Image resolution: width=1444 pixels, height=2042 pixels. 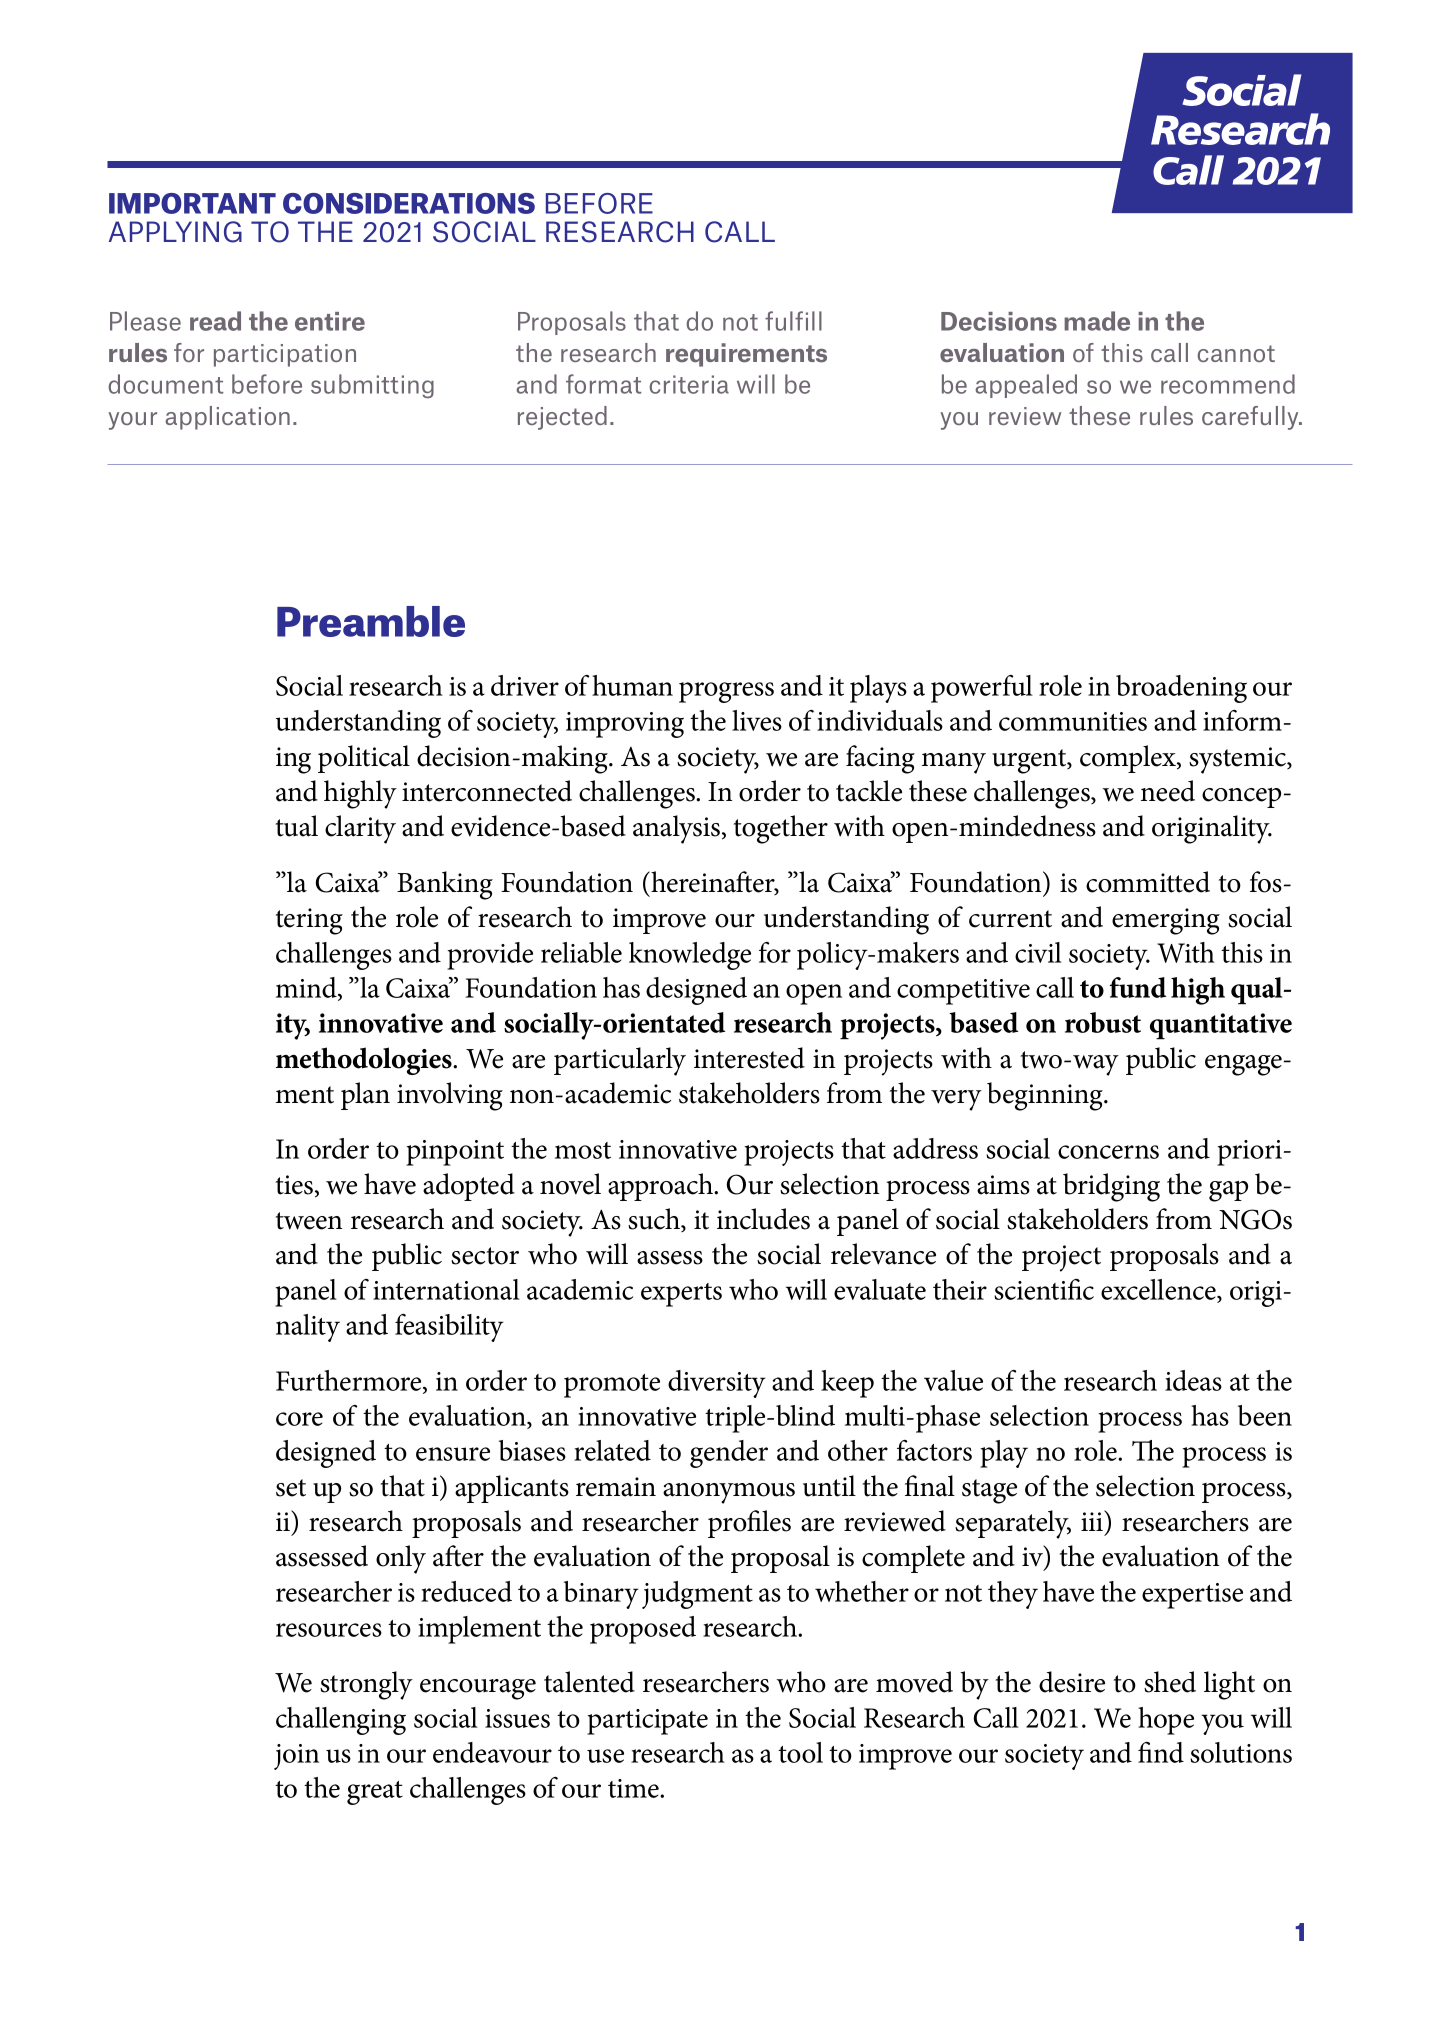 What do you see at coordinates (793, 321) in the screenshot?
I see `fulfill` at bounding box center [793, 321].
